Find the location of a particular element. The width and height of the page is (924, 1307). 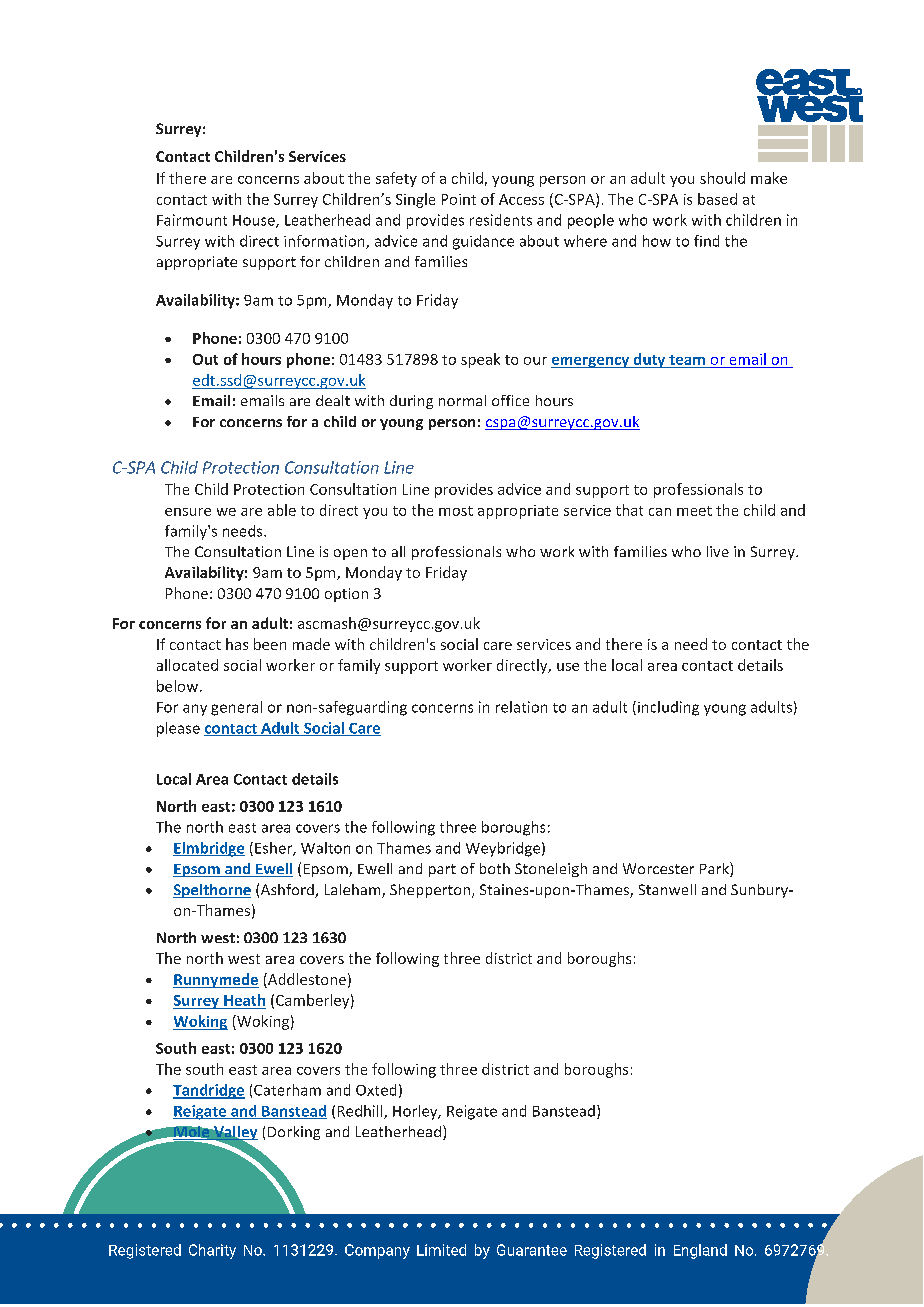

relation is located at coordinates (521, 707).
